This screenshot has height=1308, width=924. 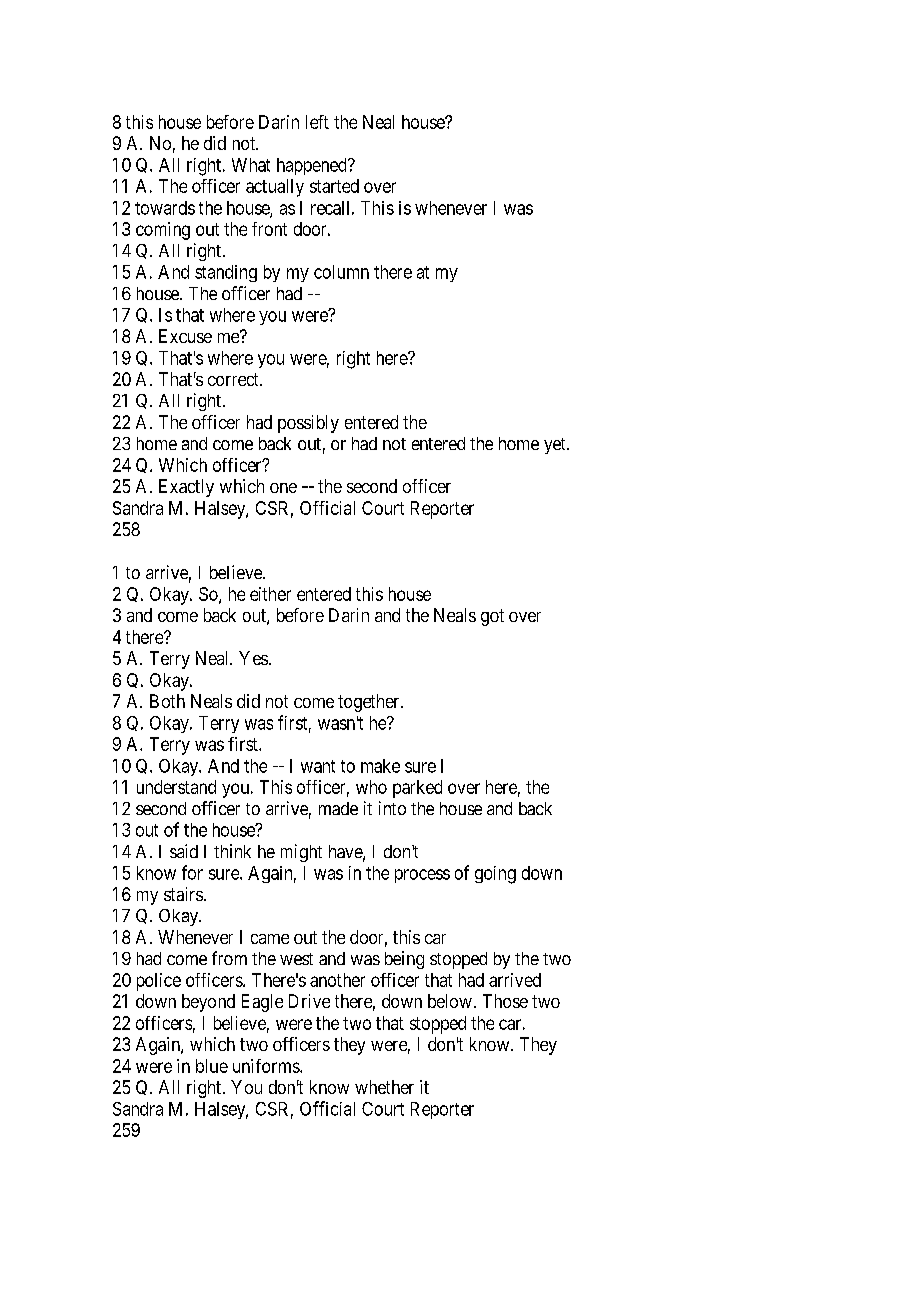 I want to click on make, so click(x=380, y=766).
